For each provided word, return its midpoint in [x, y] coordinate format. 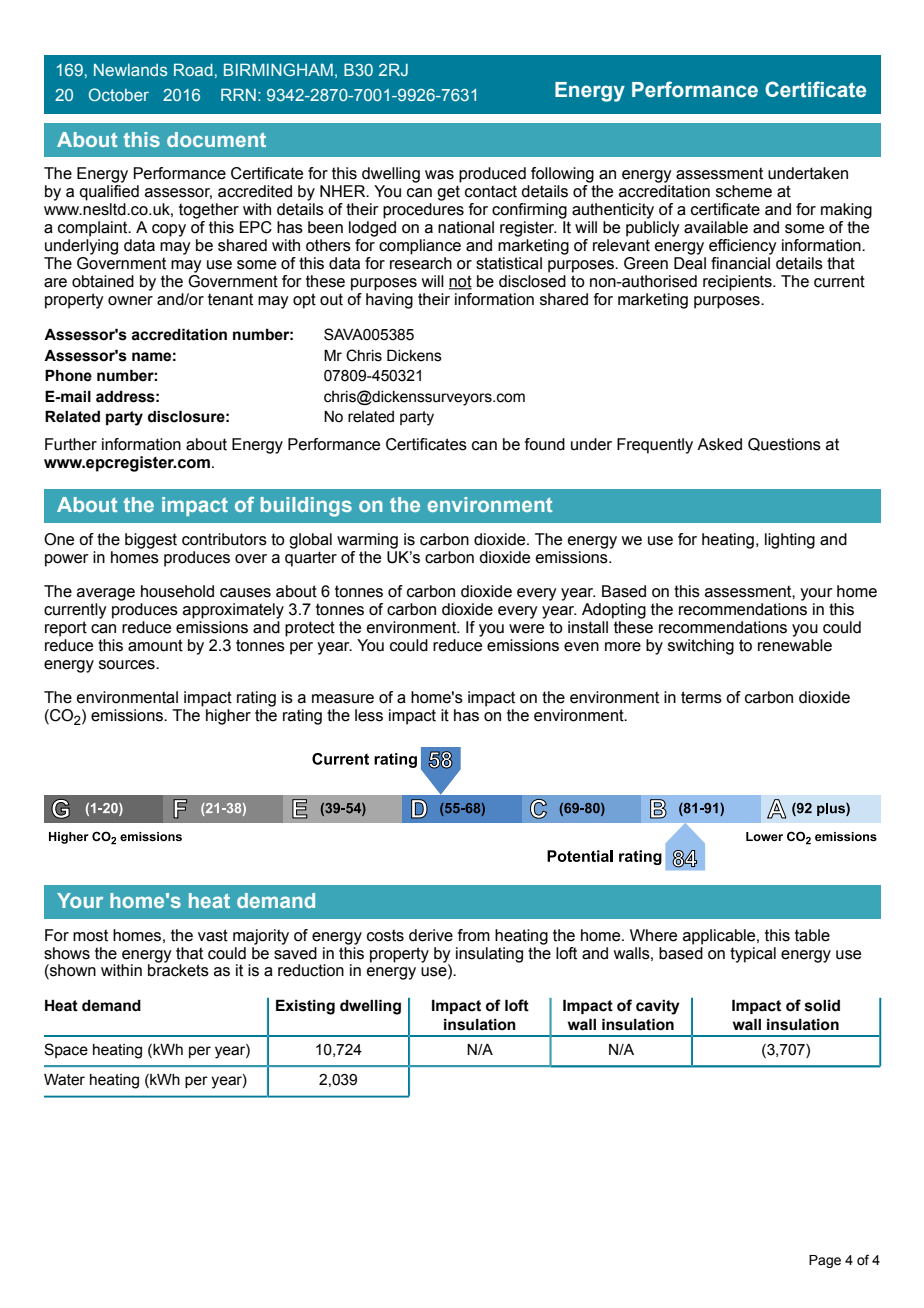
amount [155, 645]
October [119, 94]
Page [825, 1261]
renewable [795, 645]
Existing [305, 1007]
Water [64, 1079]
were [526, 629]
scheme [744, 191]
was [439, 175]
